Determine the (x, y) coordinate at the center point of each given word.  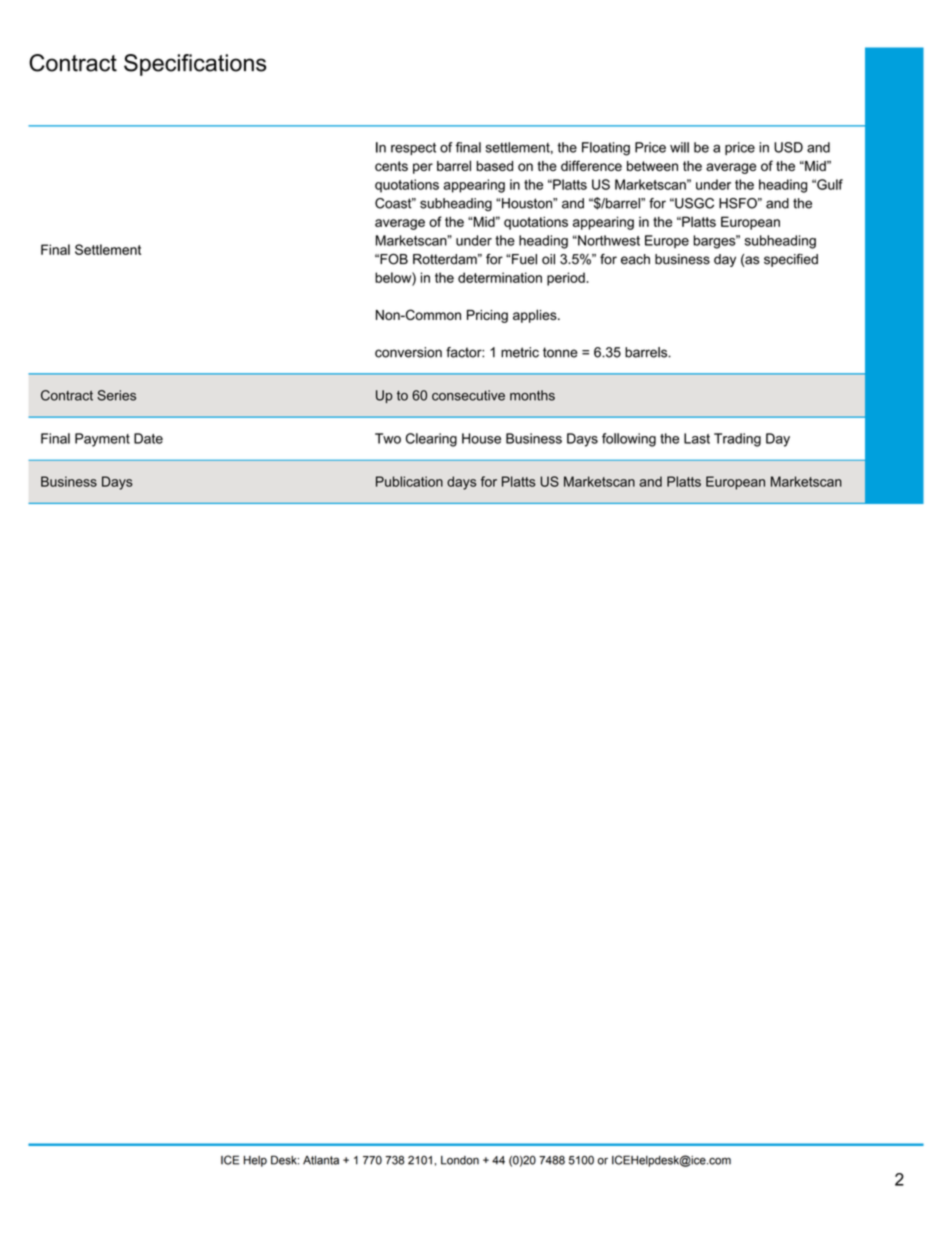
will (679, 147)
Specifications (195, 65)
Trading (737, 440)
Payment (102, 440)
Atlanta (321, 1160)
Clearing (431, 440)
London (460, 1160)
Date (148, 438)
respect (413, 148)
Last (697, 438)
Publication (409, 481)
